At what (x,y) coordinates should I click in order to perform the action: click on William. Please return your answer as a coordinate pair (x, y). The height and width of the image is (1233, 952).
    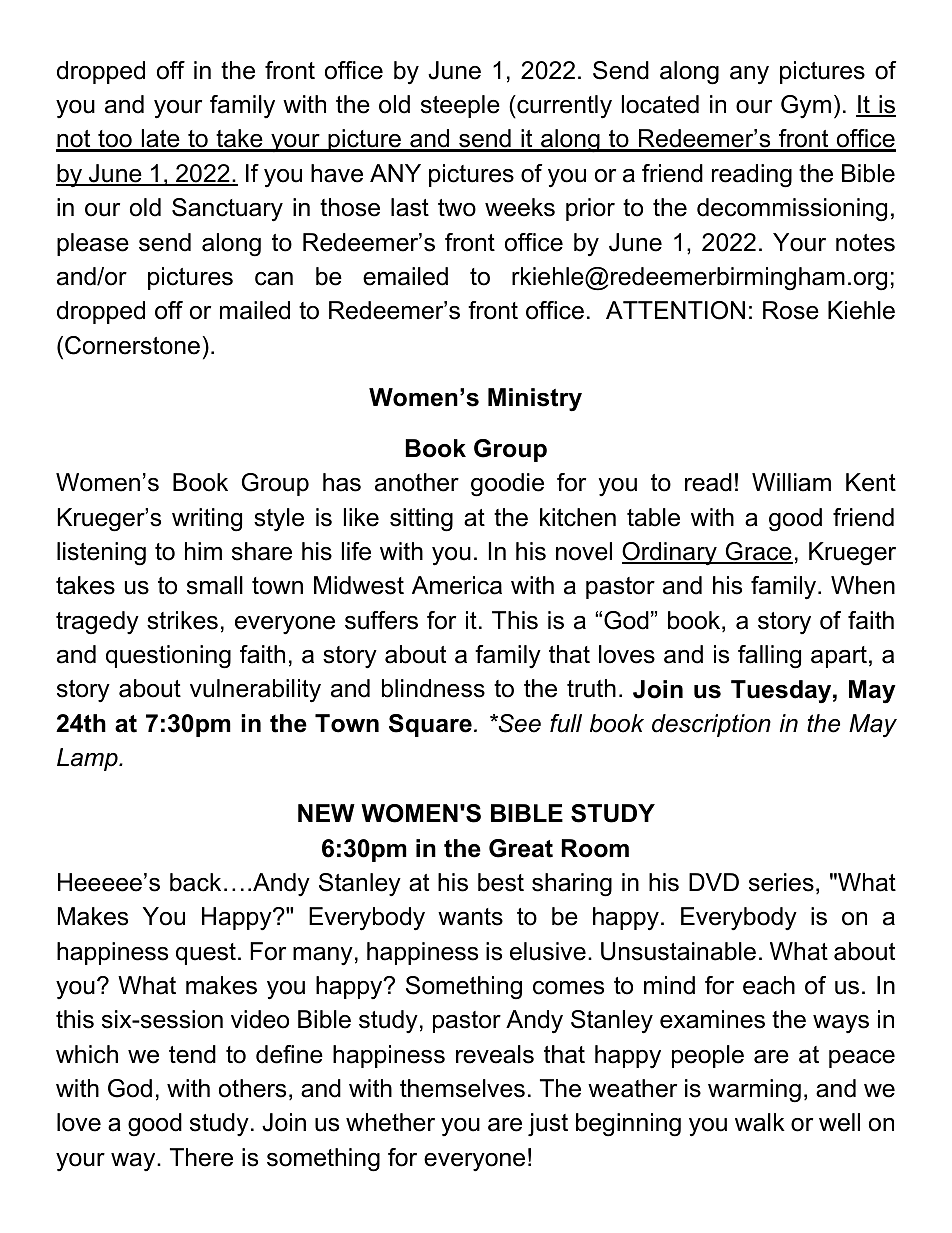
    Looking at the image, I should click on (791, 482).
